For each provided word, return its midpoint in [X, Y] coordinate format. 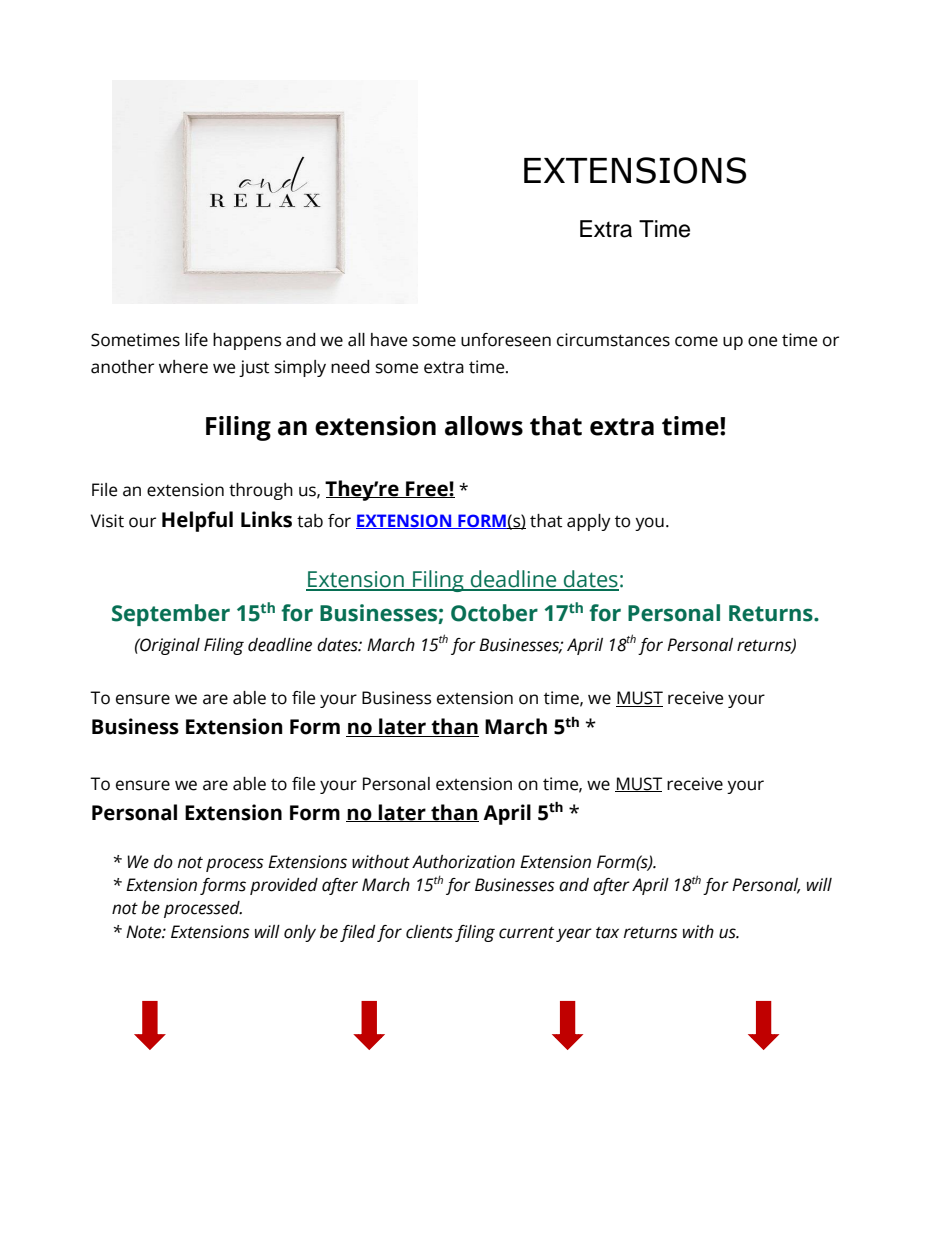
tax [607, 933]
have [389, 340]
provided [284, 886]
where [183, 367]
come [696, 341]
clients [429, 932]
